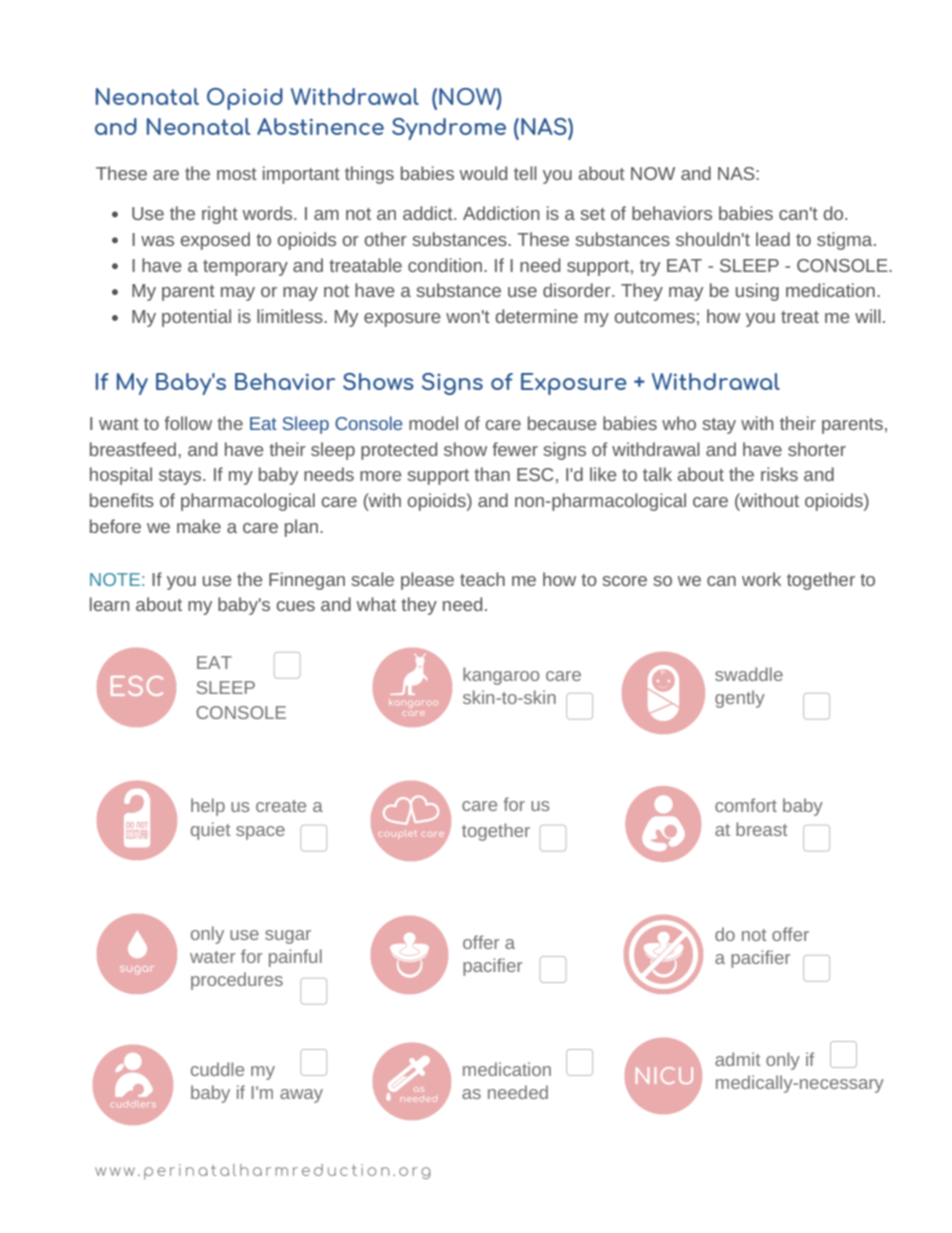 This screenshot has height=1233, width=952. What do you see at coordinates (483, 173) in the screenshot?
I see `would` at bounding box center [483, 173].
